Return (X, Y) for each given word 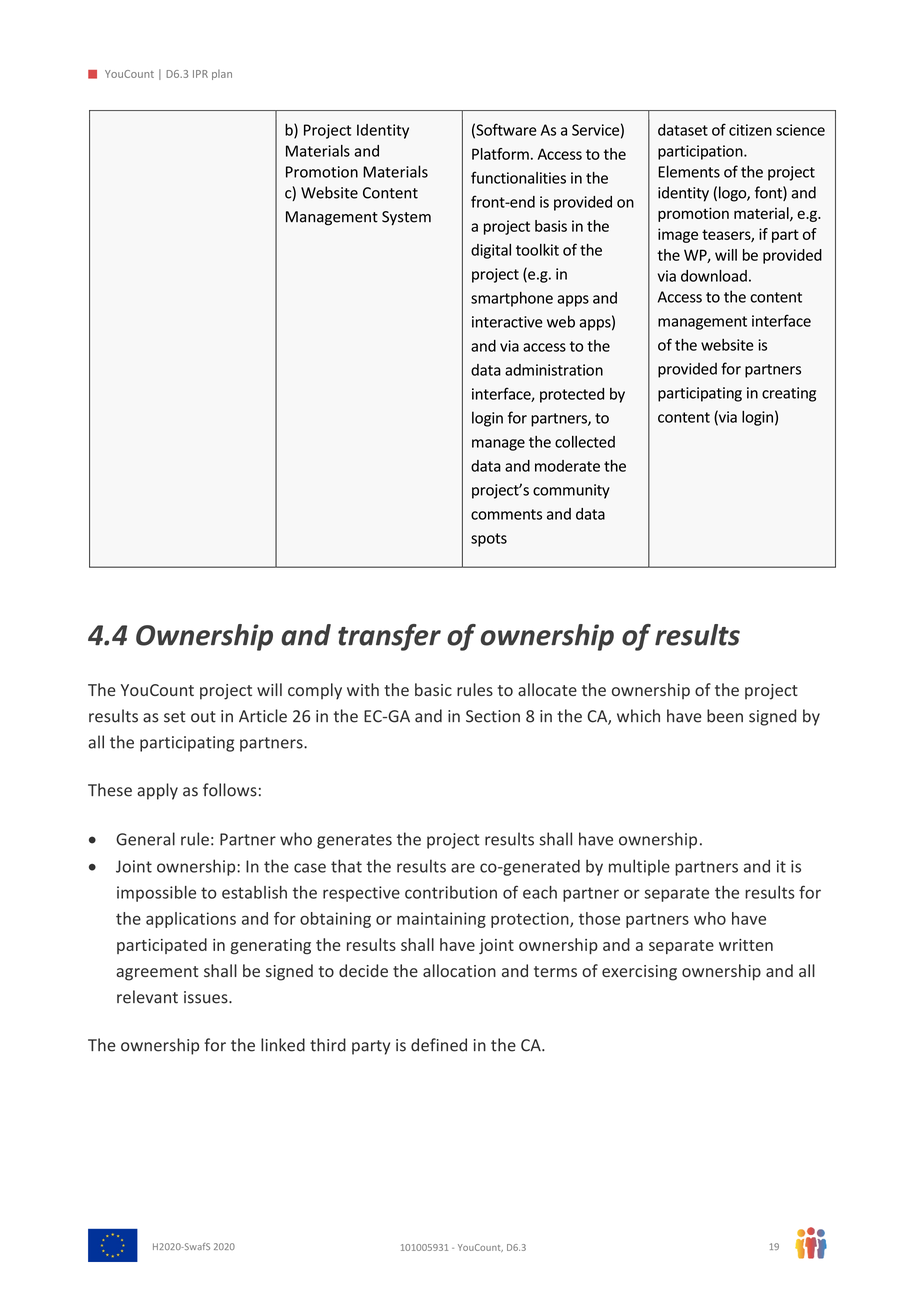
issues (207, 997)
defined (439, 1045)
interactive (507, 322)
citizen (750, 130)
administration (554, 370)
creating (789, 394)
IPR (200, 74)
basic (433, 689)
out (203, 717)
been (725, 716)
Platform (500, 154)
